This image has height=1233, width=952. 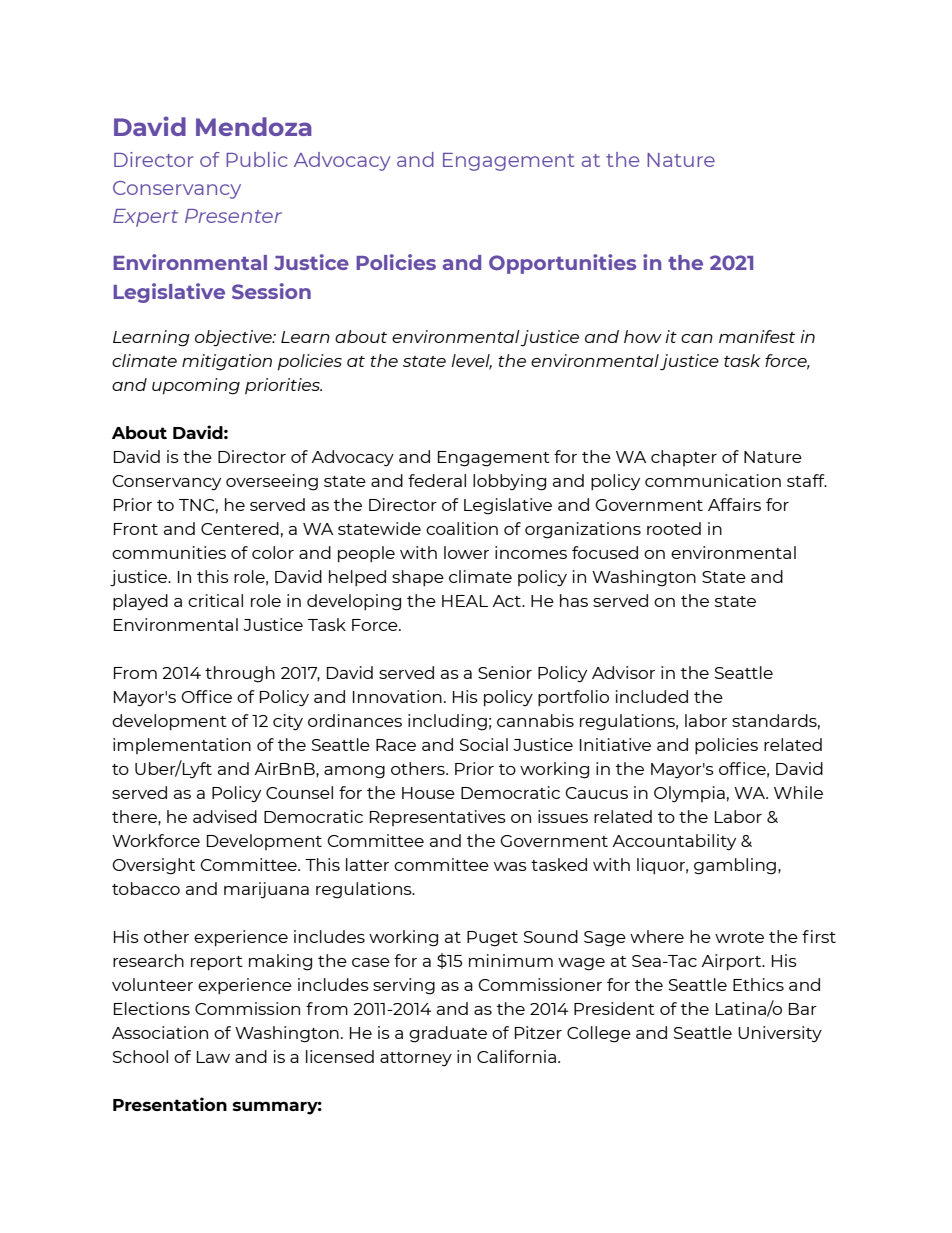 I want to click on implementation, so click(x=182, y=746).
